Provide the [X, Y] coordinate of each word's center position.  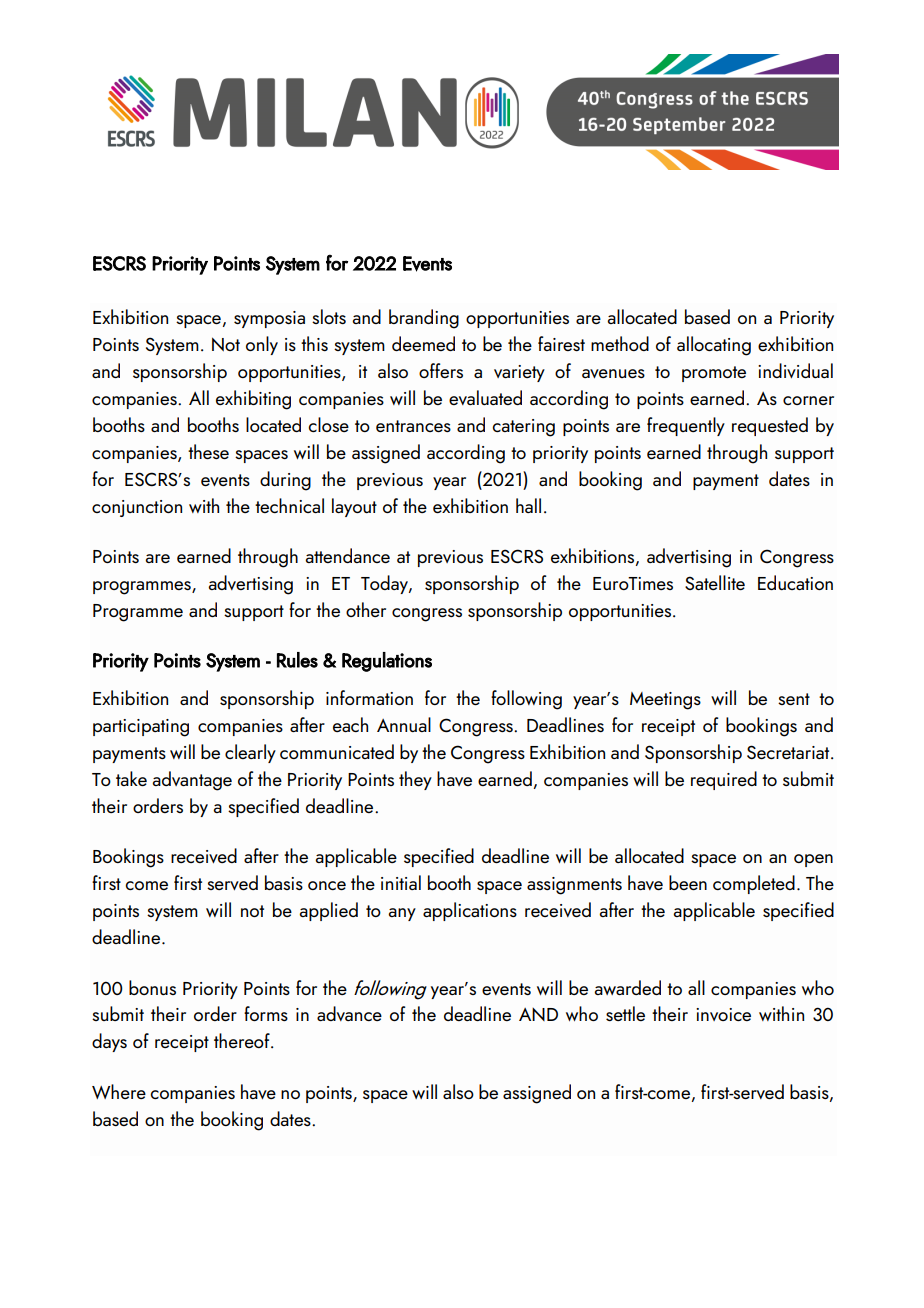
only [262, 345]
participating [141, 728]
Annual [404, 724]
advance [349, 1013]
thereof [243, 1040]
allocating [714, 346]
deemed [423, 343]
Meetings [665, 701]
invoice [723, 1014]
